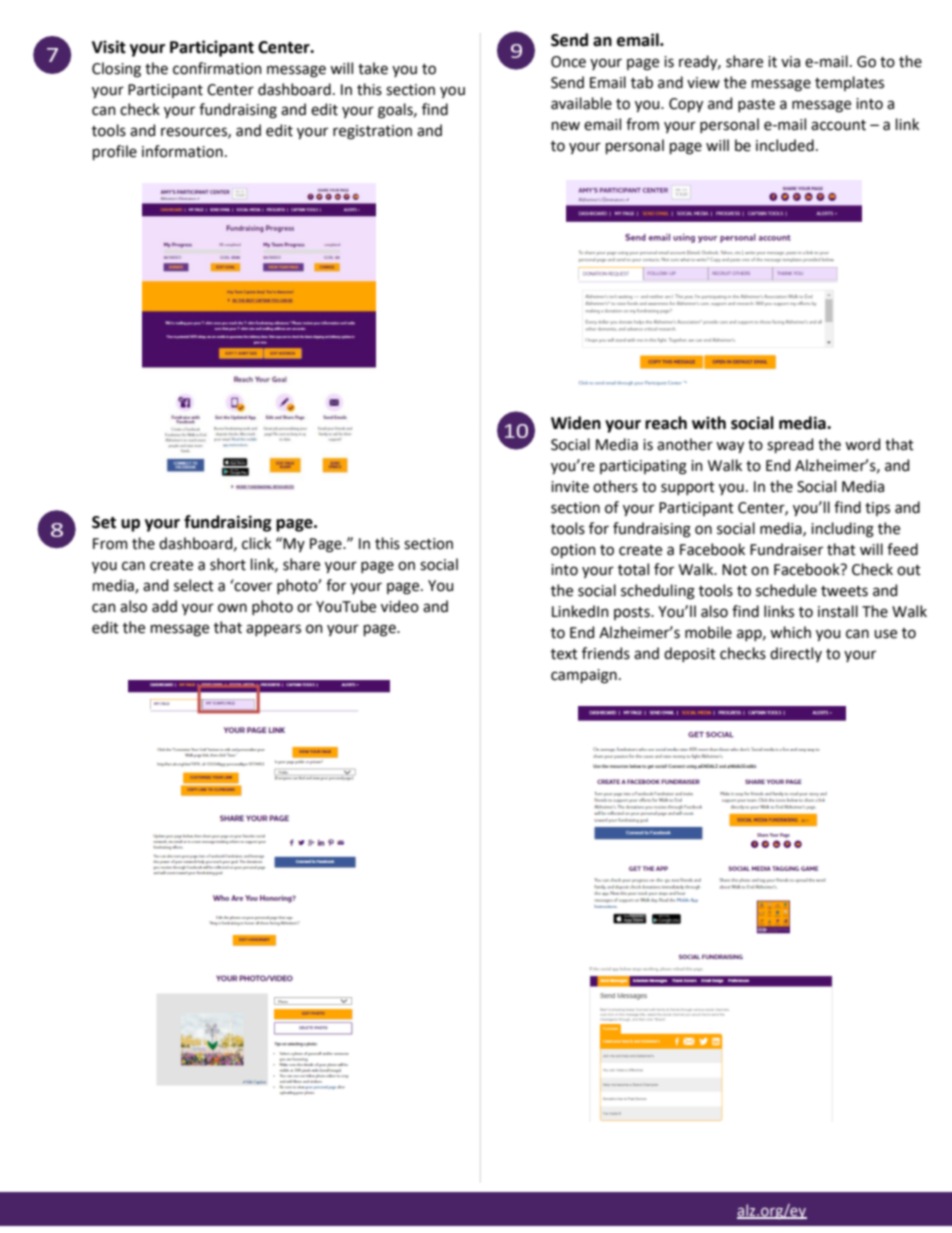 The image size is (952, 1233). What do you see at coordinates (666, 423) in the page?
I see `reach` at bounding box center [666, 423].
